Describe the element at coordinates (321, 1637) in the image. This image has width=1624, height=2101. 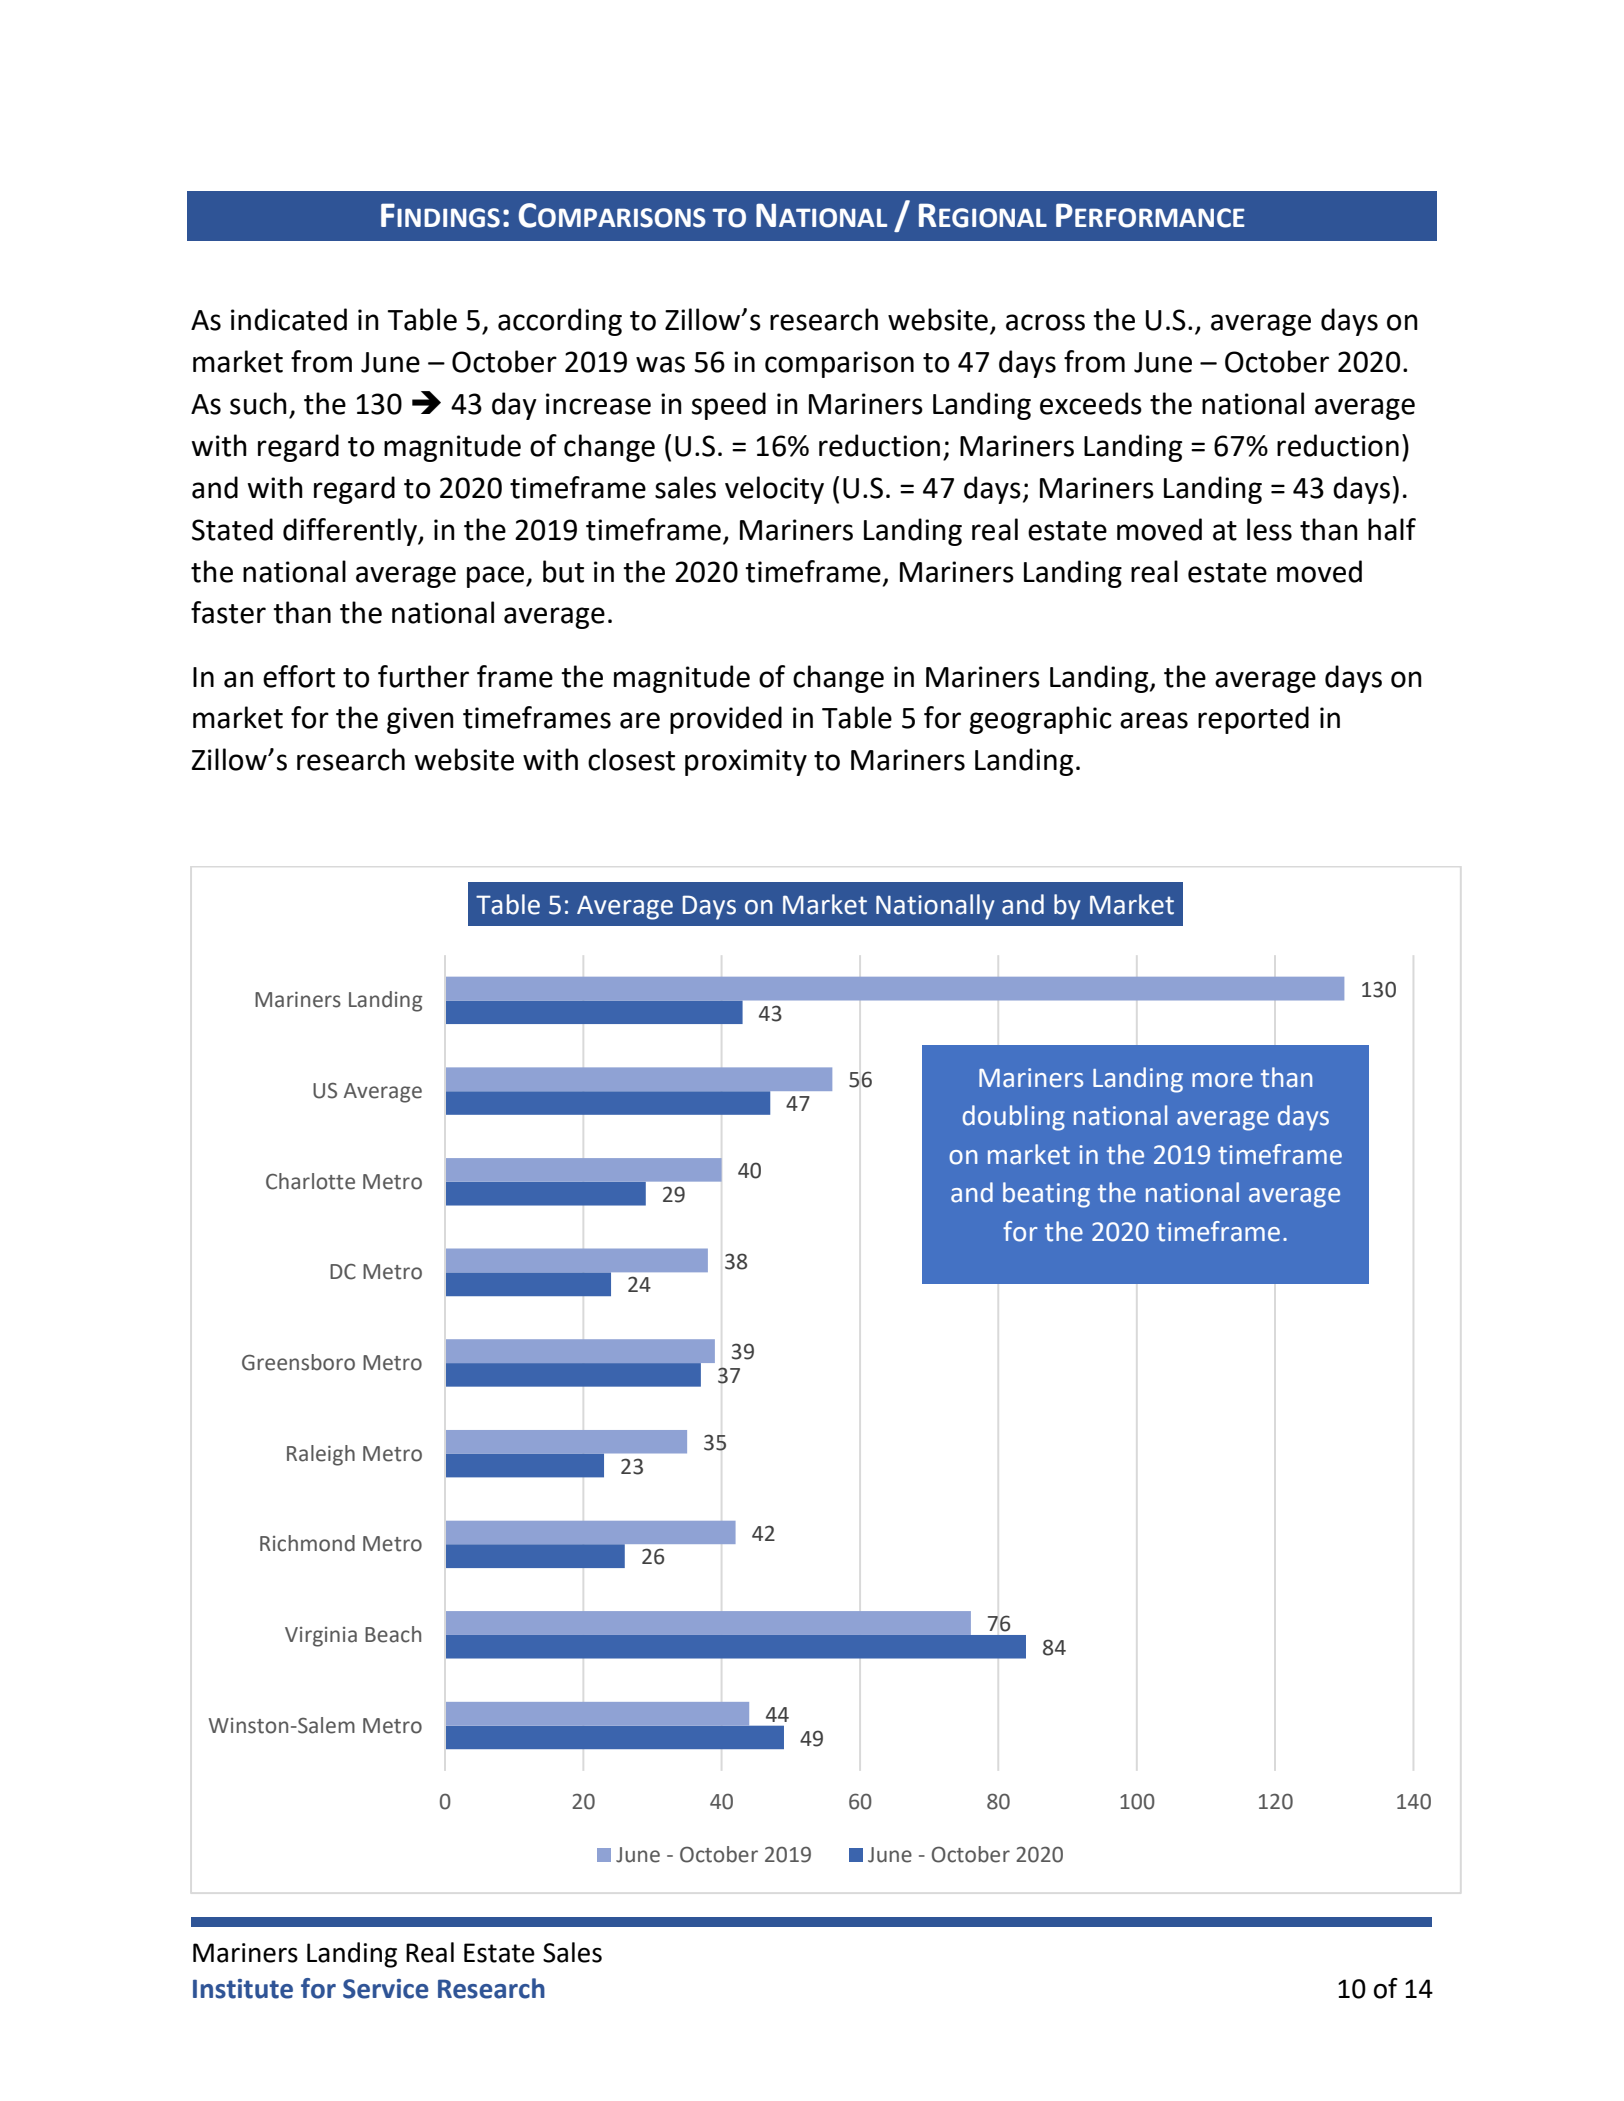
I see `Virginia` at that location.
